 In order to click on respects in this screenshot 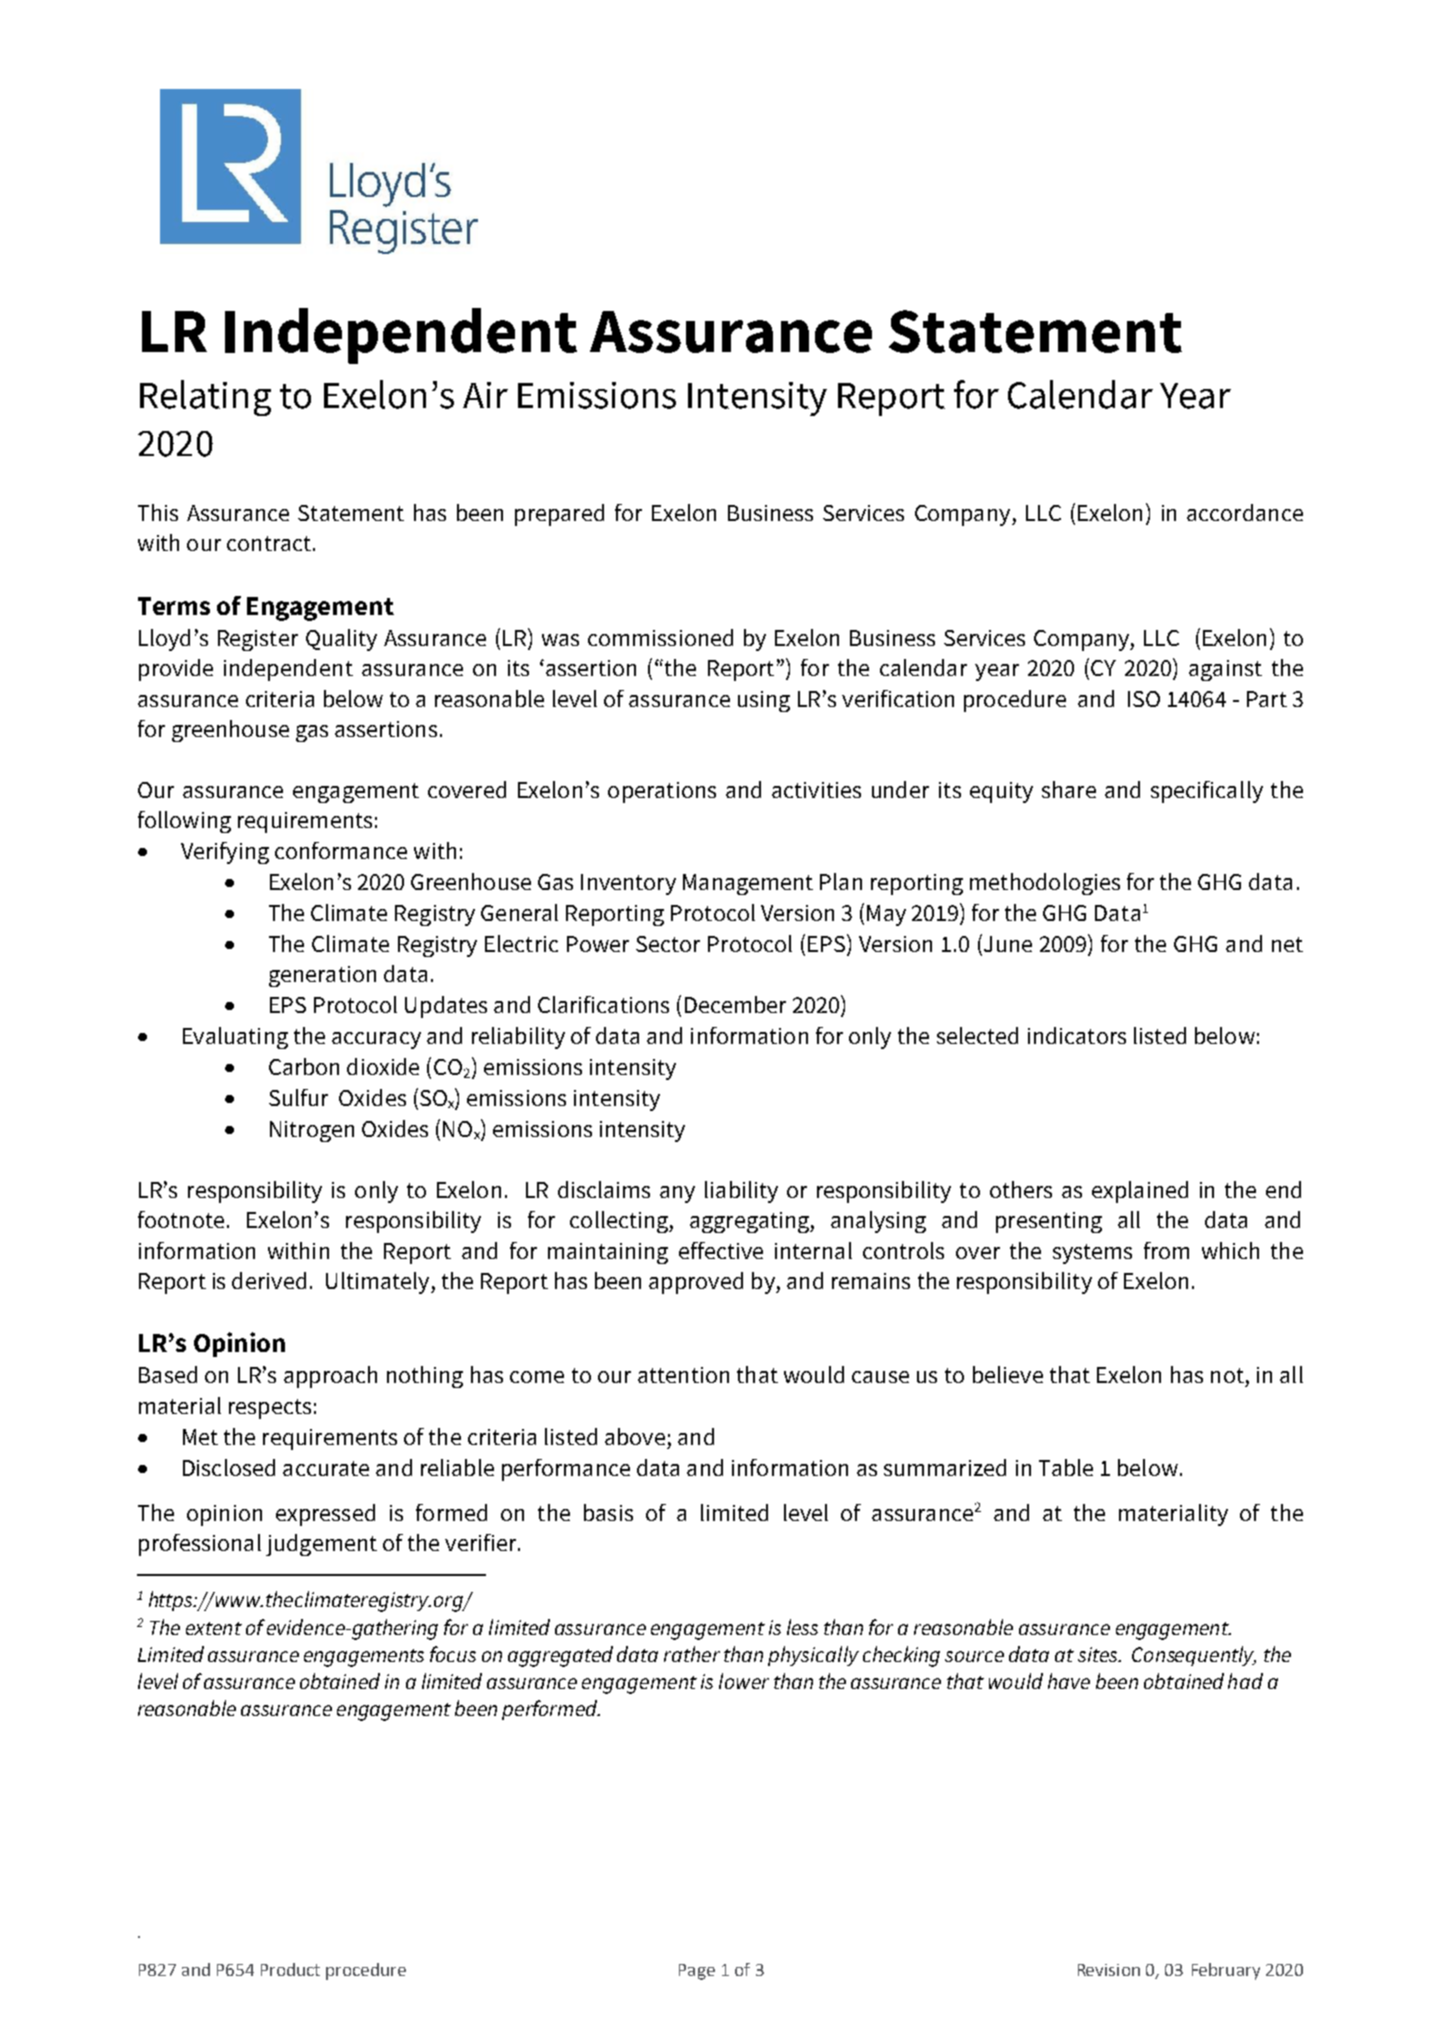, I will do `click(270, 1409)`.
